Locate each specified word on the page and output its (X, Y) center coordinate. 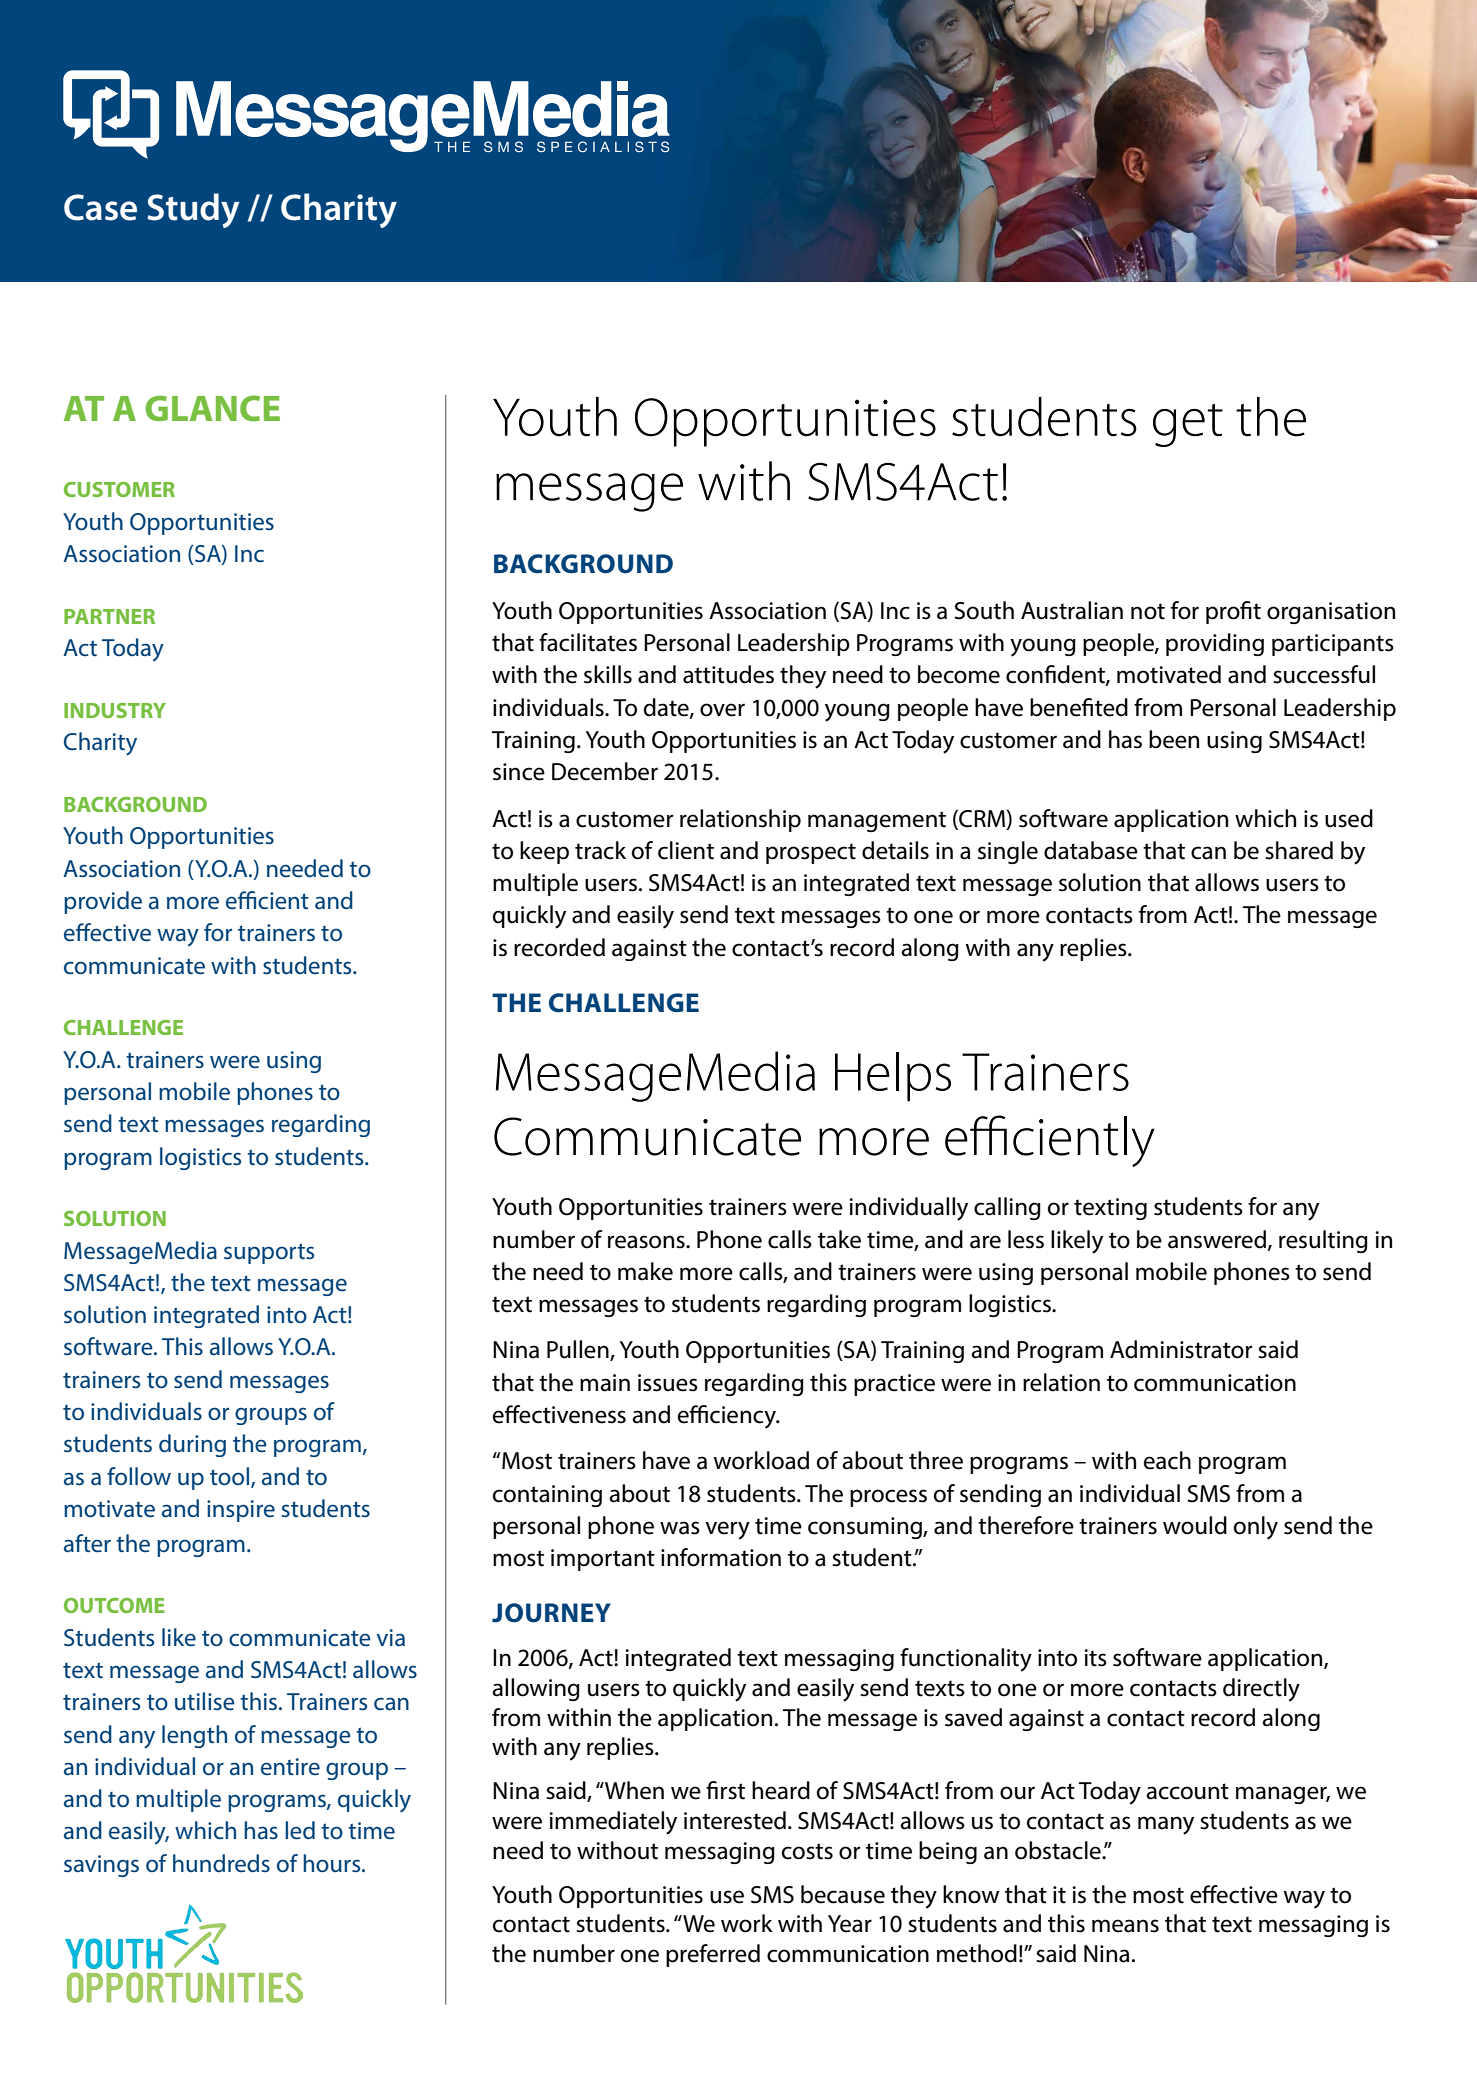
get (1188, 425)
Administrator (1181, 1349)
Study (193, 210)
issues (668, 1383)
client (686, 850)
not (1148, 611)
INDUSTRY (115, 710)
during (192, 1445)
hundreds (221, 1863)
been (1174, 739)
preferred (713, 1955)
